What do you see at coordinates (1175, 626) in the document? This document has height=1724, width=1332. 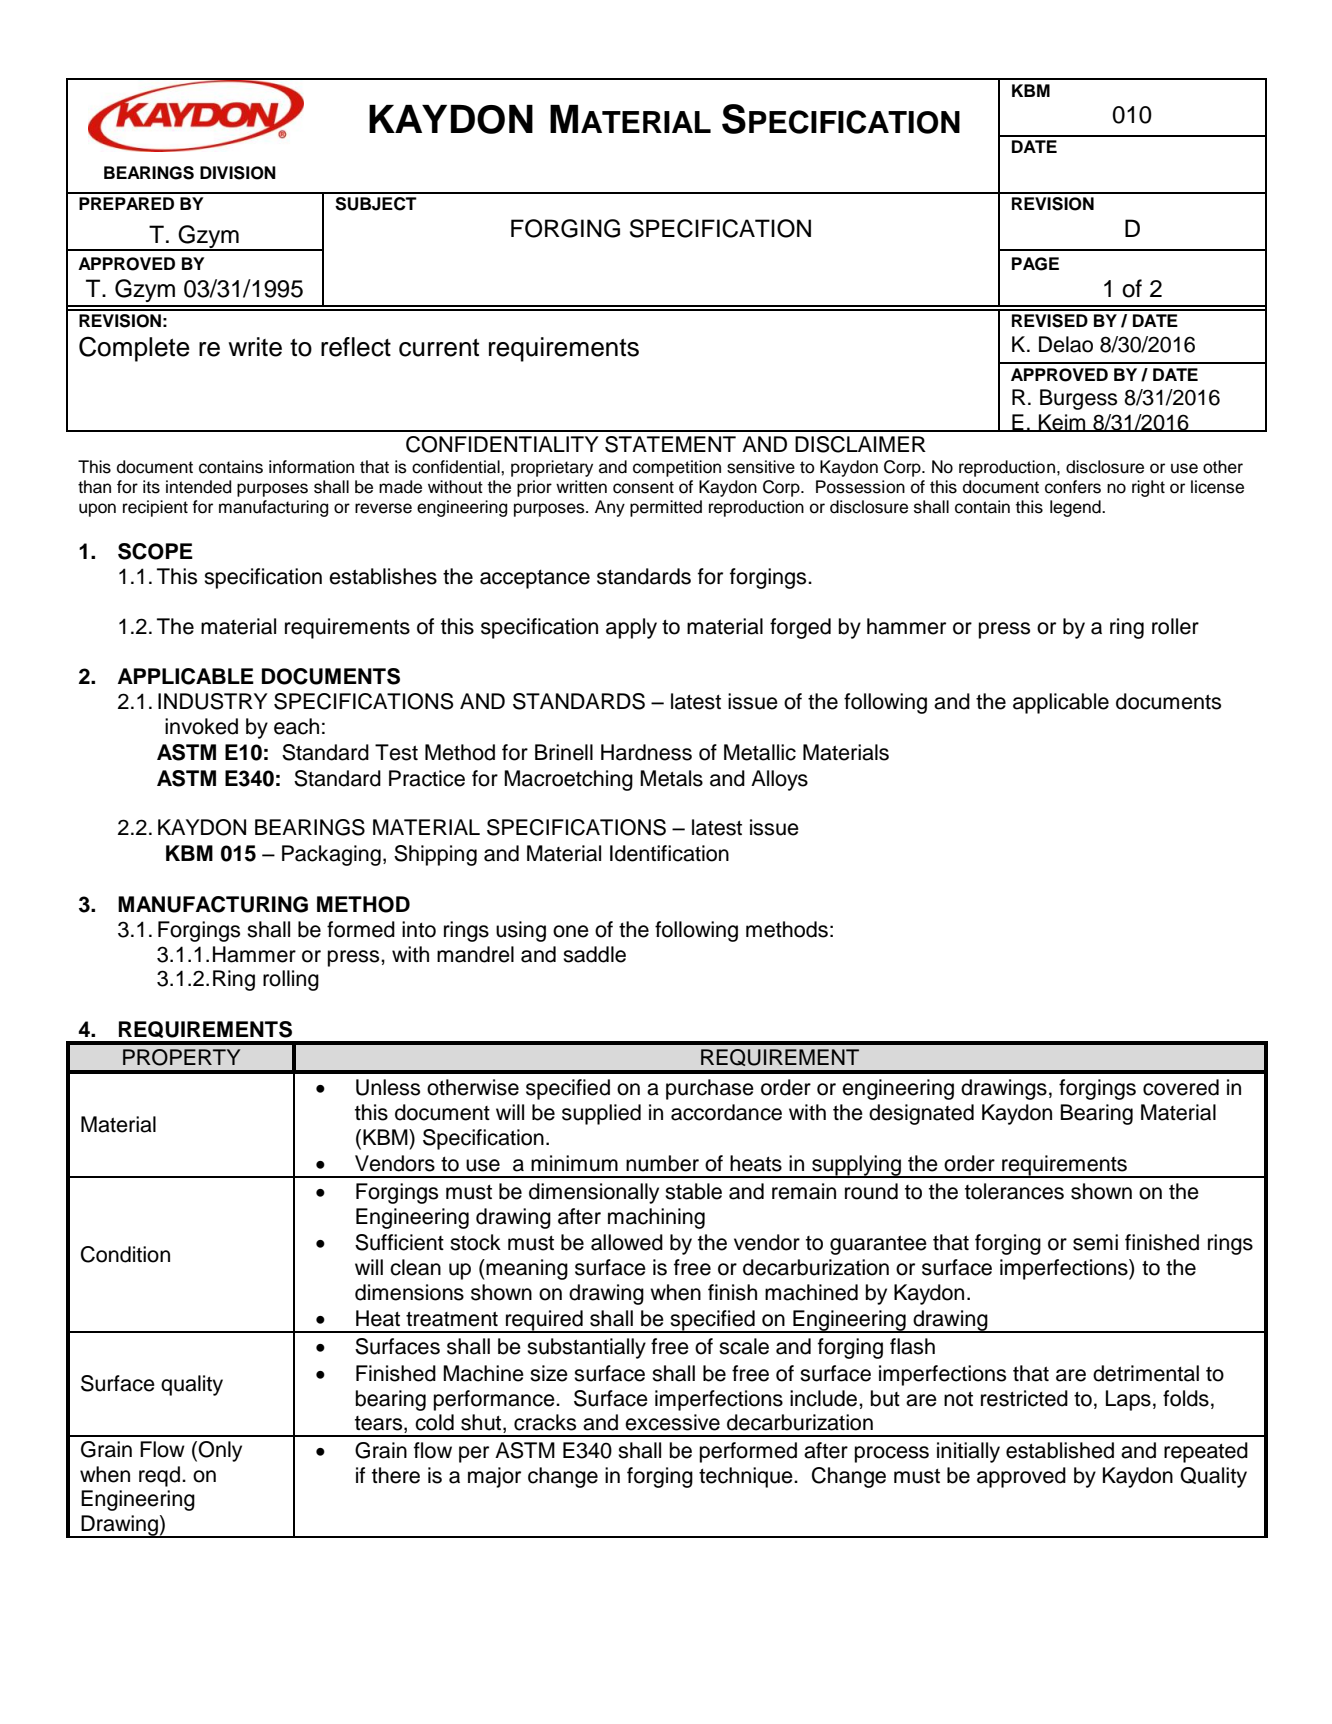 I see `roller` at bounding box center [1175, 626].
